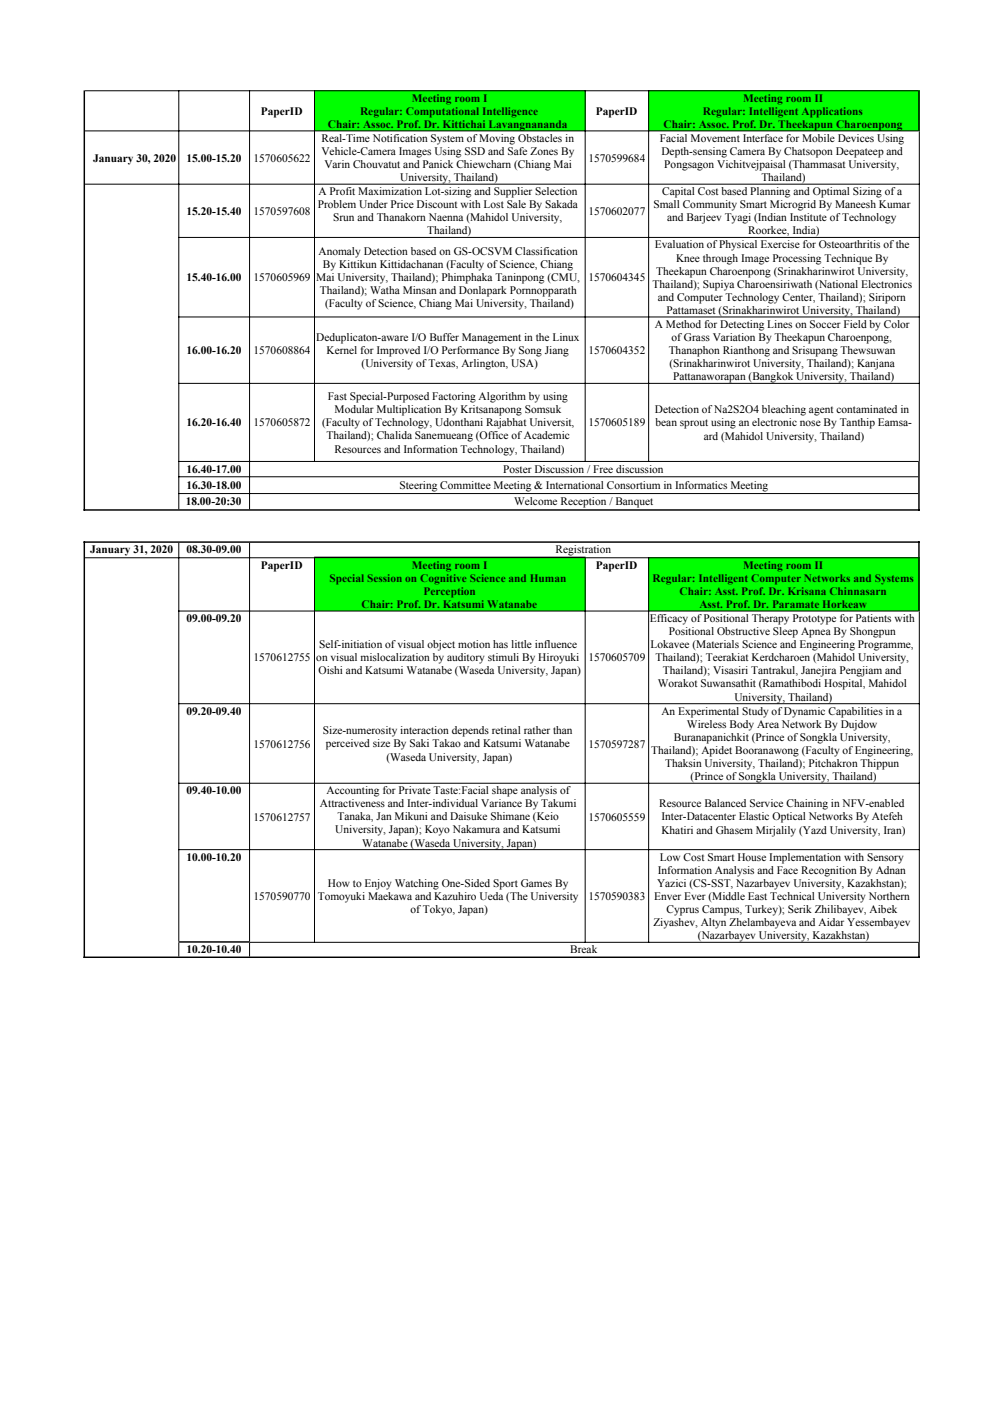 The width and height of the page is (1004, 1421). Describe the element at coordinates (810, 423) in the page. I see `nose` at that location.
